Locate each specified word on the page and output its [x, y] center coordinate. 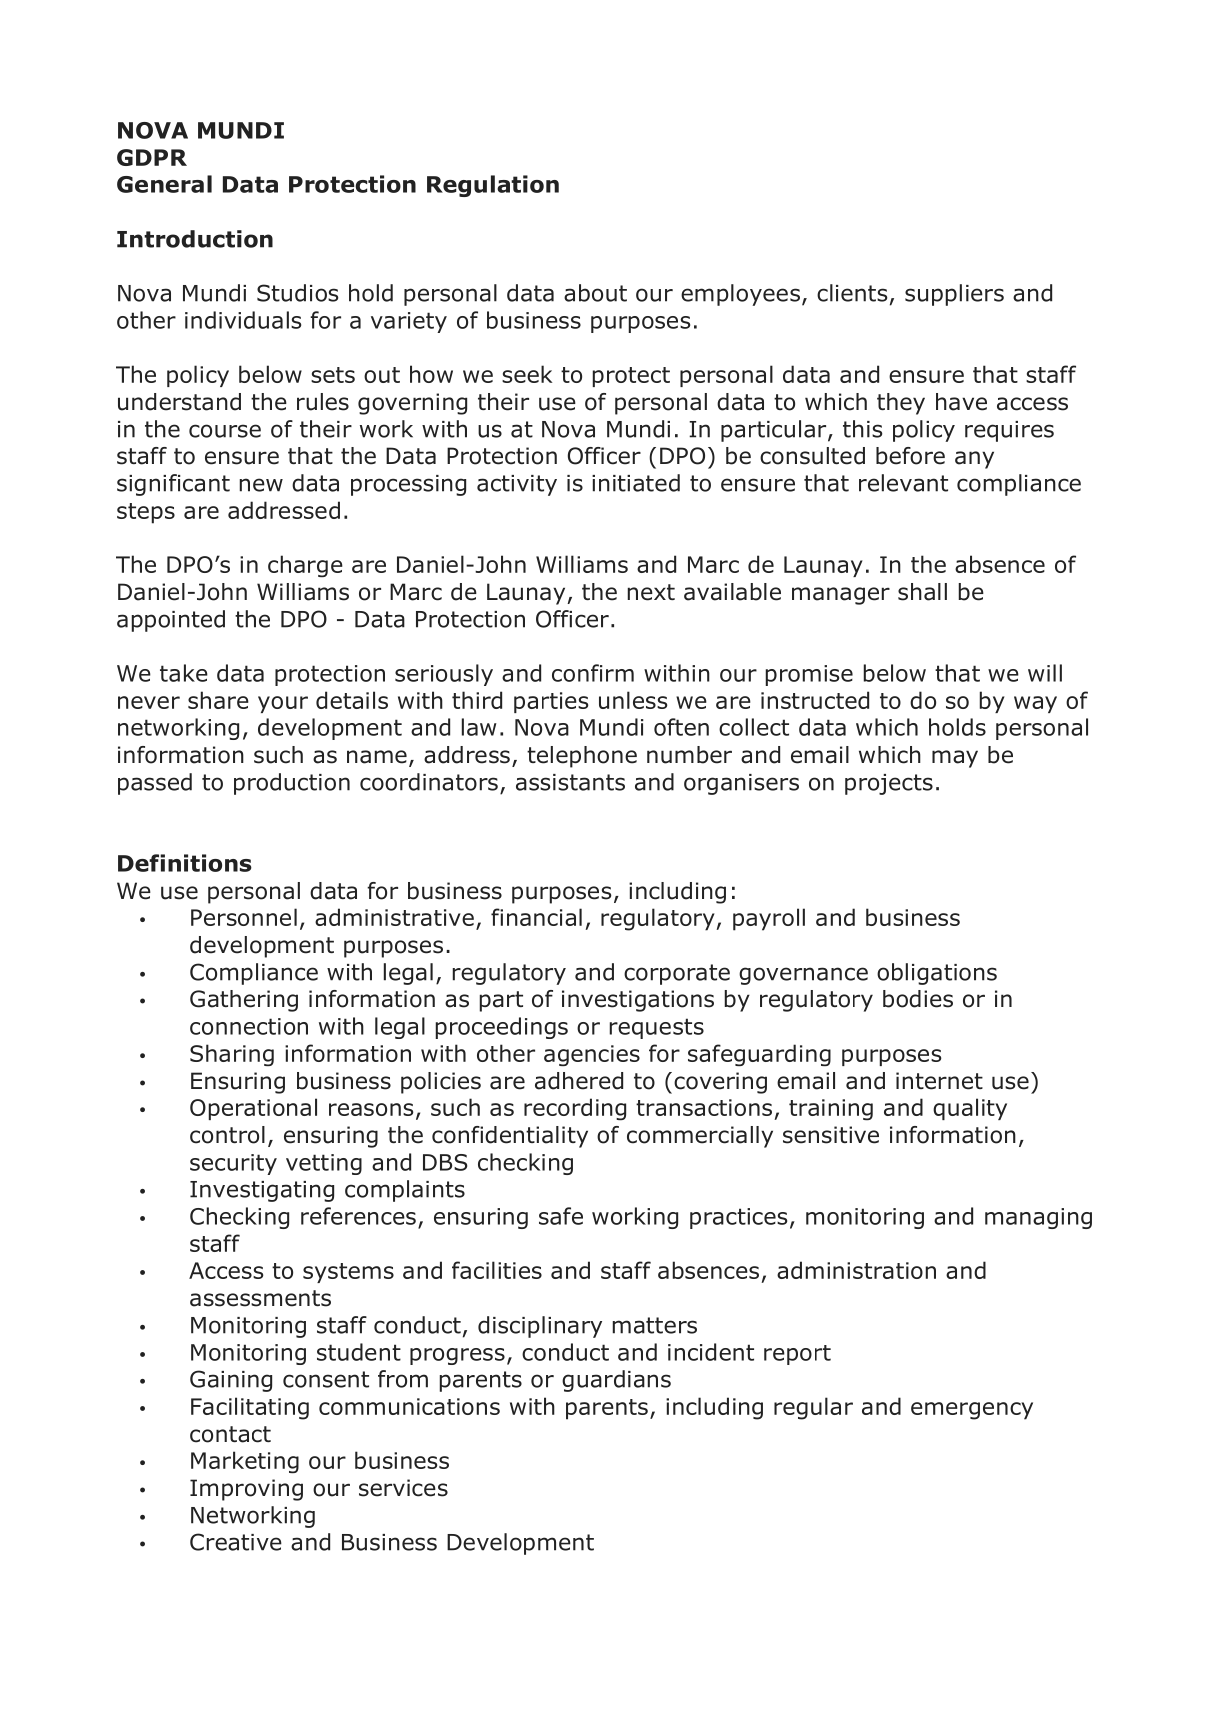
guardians [616, 1381]
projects [889, 784]
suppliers [954, 295]
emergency [972, 1411]
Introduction [195, 239]
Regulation [493, 186]
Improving [246, 1490]
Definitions [185, 863]
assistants [570, 782]
